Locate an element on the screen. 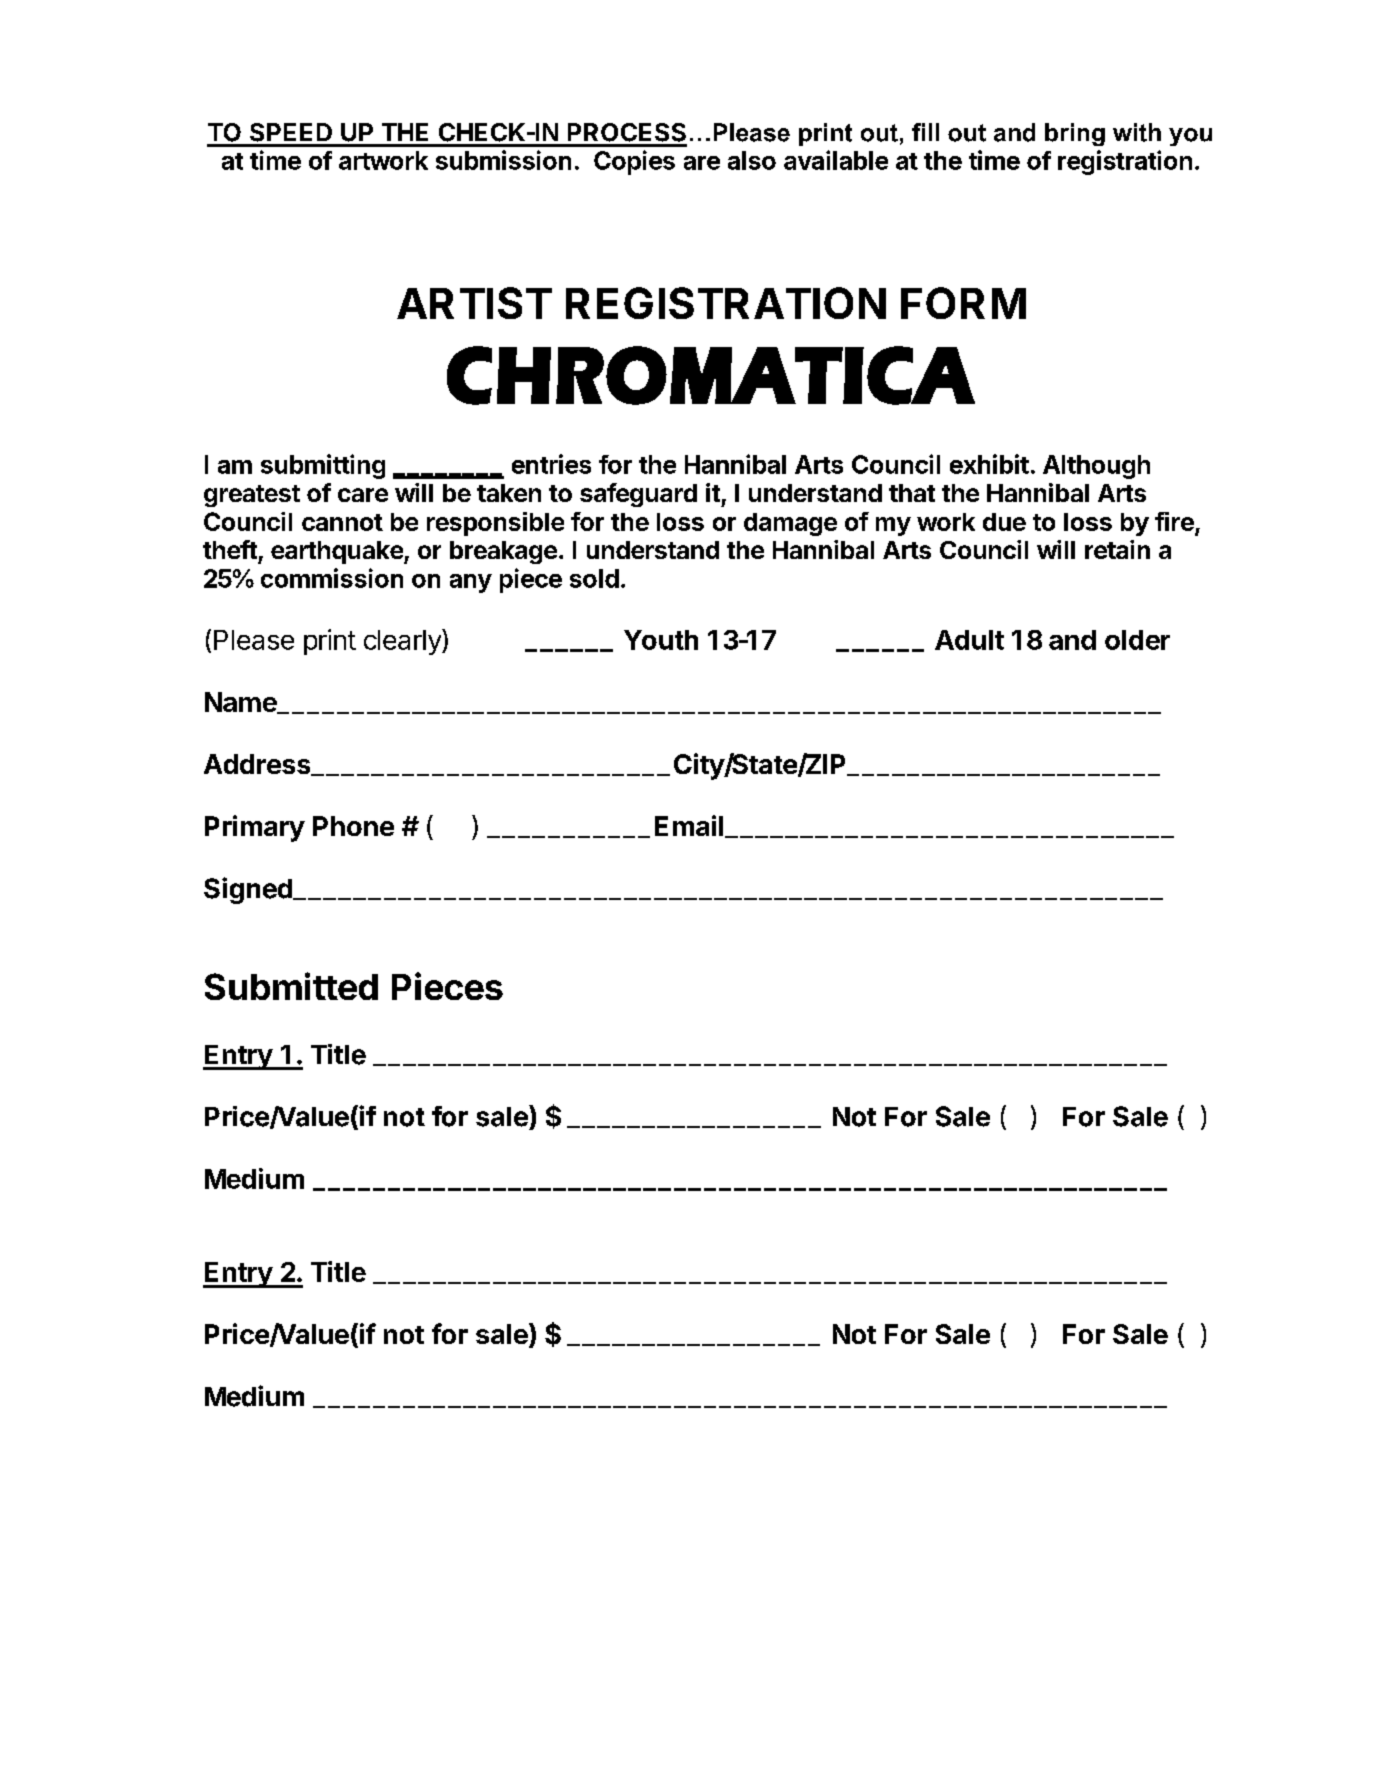 The image size is (1380, 1785). older is located at coordinates (1137, 640).
